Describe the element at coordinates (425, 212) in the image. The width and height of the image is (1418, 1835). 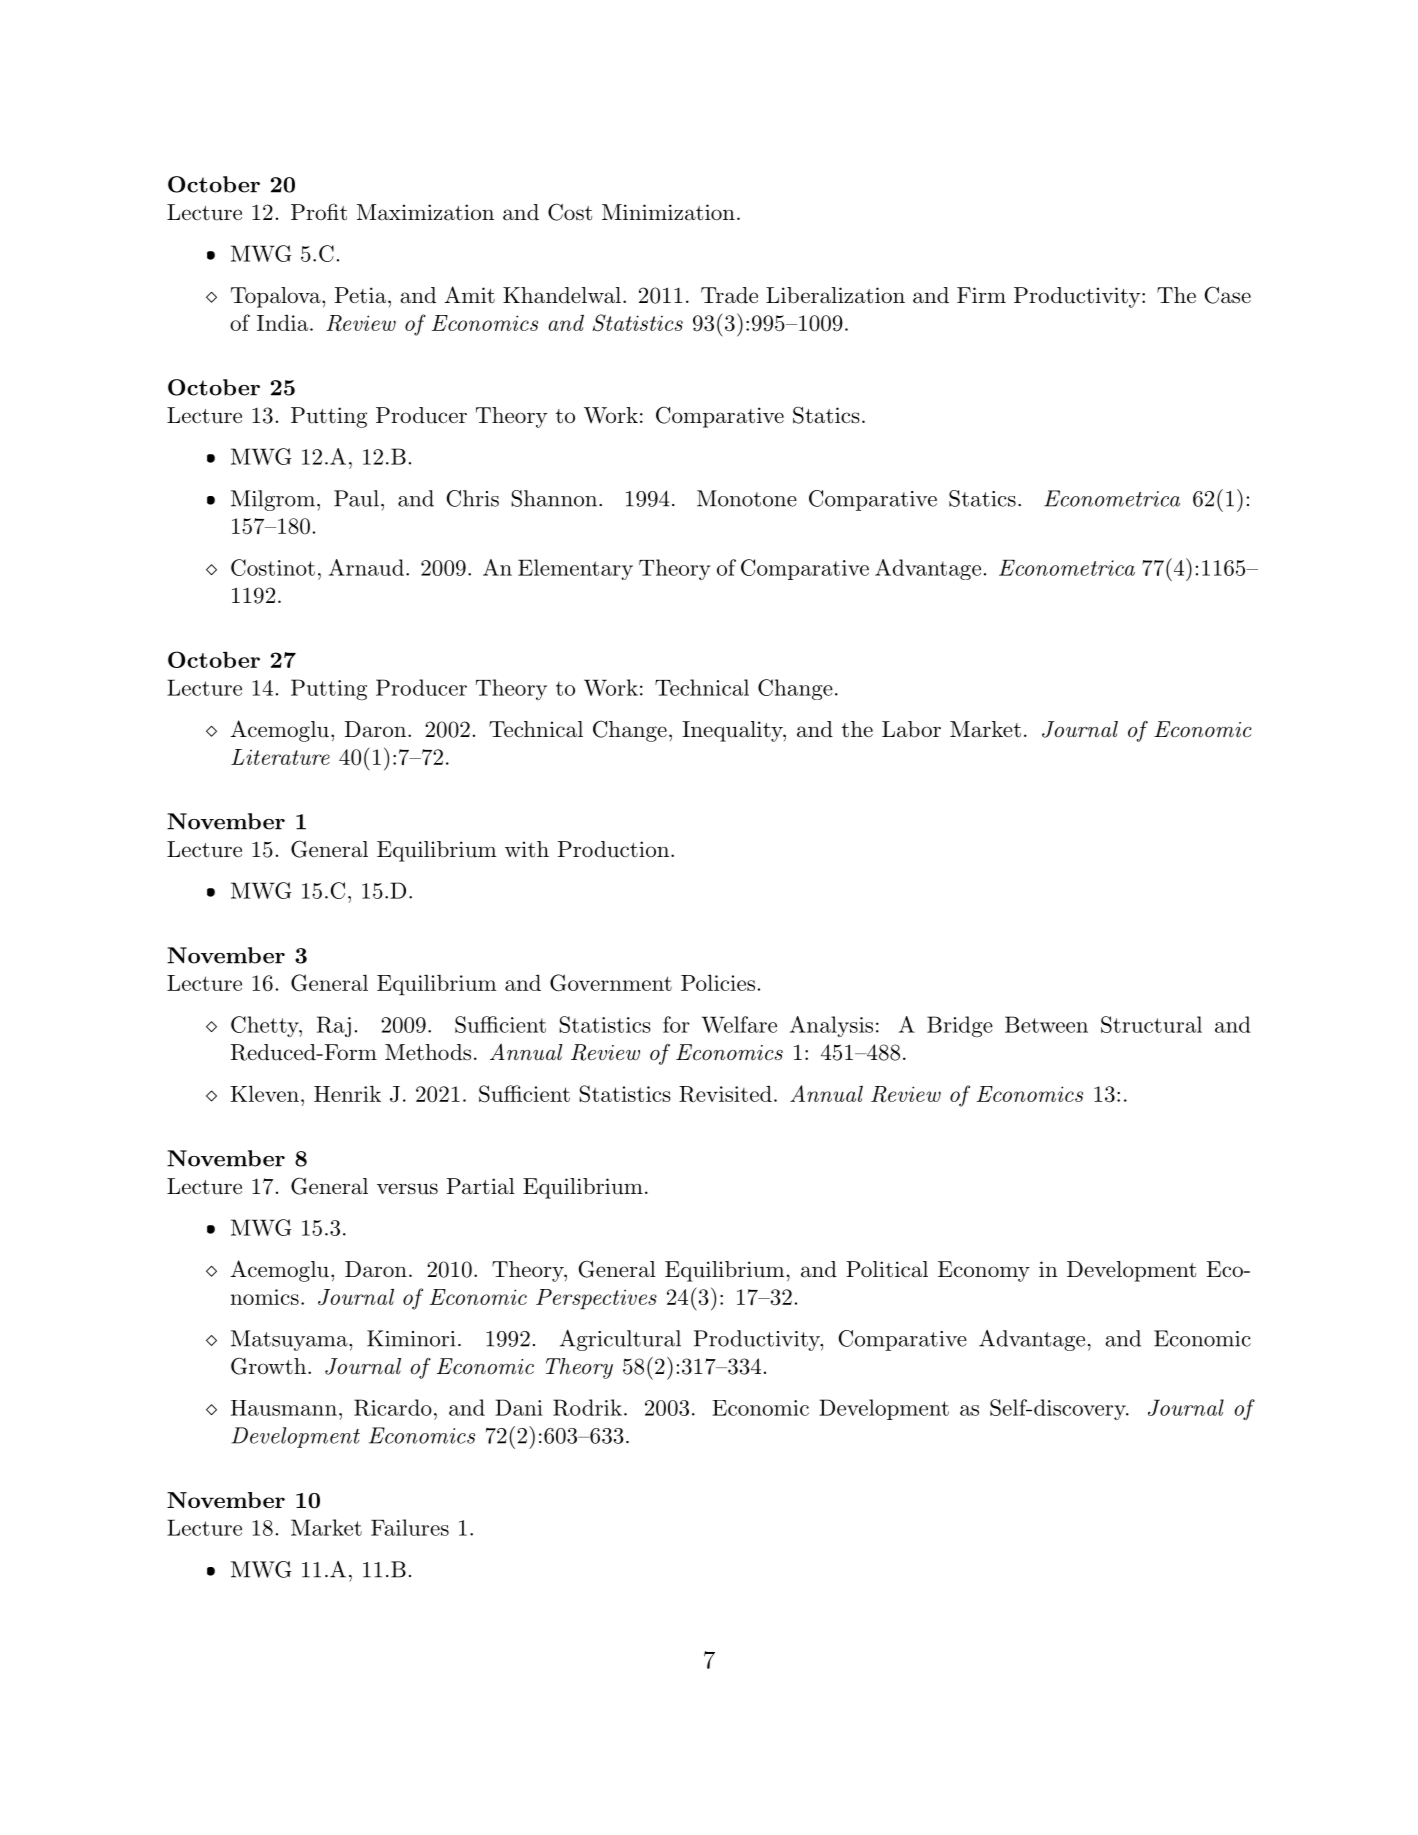
I see `Maximization` at that location.
